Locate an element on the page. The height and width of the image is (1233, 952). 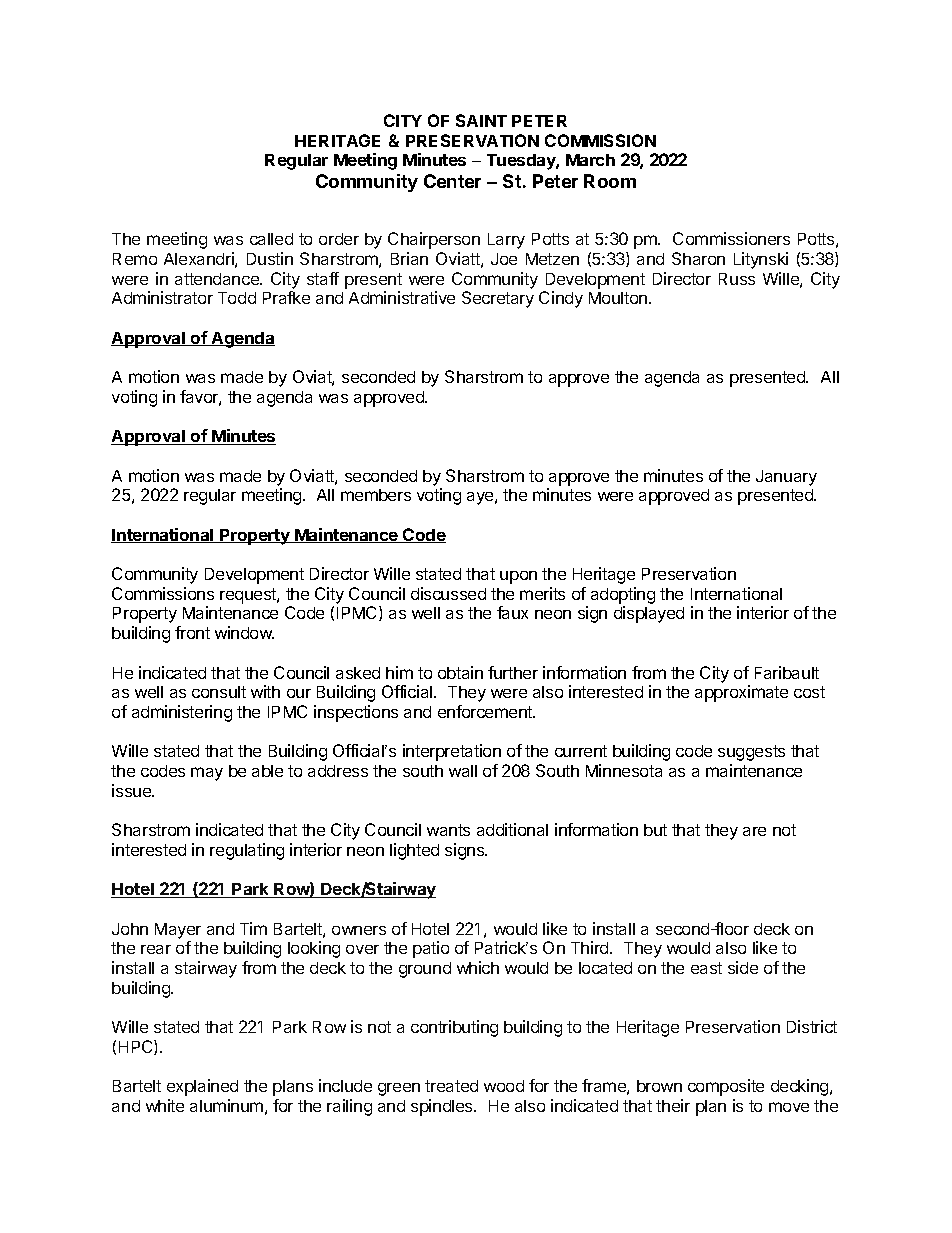
Room is located at coordinates (610, 181).
